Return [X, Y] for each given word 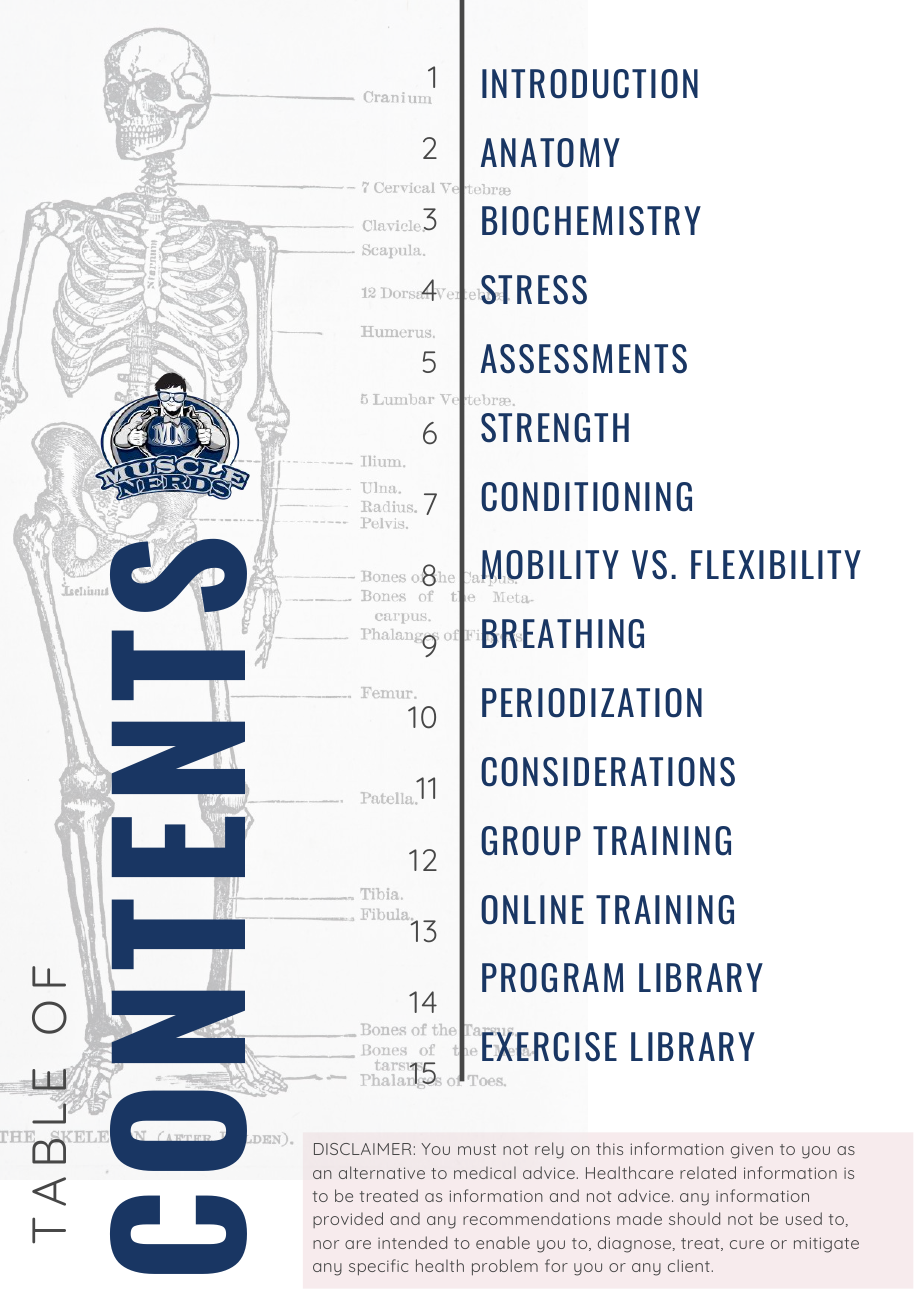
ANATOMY [550, 153]
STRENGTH [555, 428]
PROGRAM [552, 978]
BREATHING [563, 634]
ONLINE [532, 910]
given [752, 1151]
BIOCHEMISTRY [591, 221]
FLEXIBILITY [776, 564]
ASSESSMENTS [584, 359]
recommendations [536, 1218]
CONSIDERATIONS [608, 772]
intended [412, 1242]
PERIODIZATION [592, 703]
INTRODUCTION [590, 84]
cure [747, 1244]
